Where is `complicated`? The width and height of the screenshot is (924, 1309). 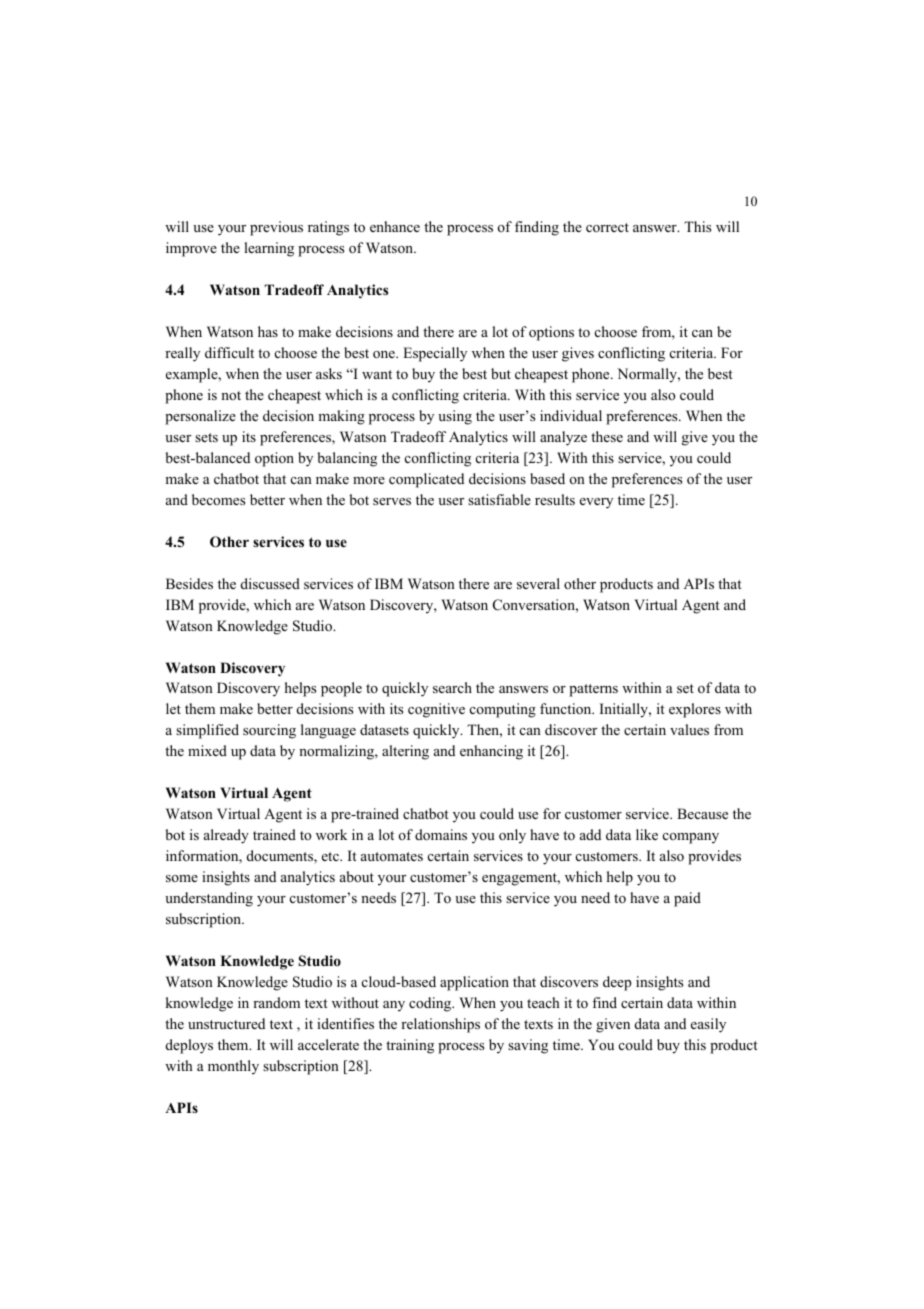
complicated is located at coordinates (426, 480).
